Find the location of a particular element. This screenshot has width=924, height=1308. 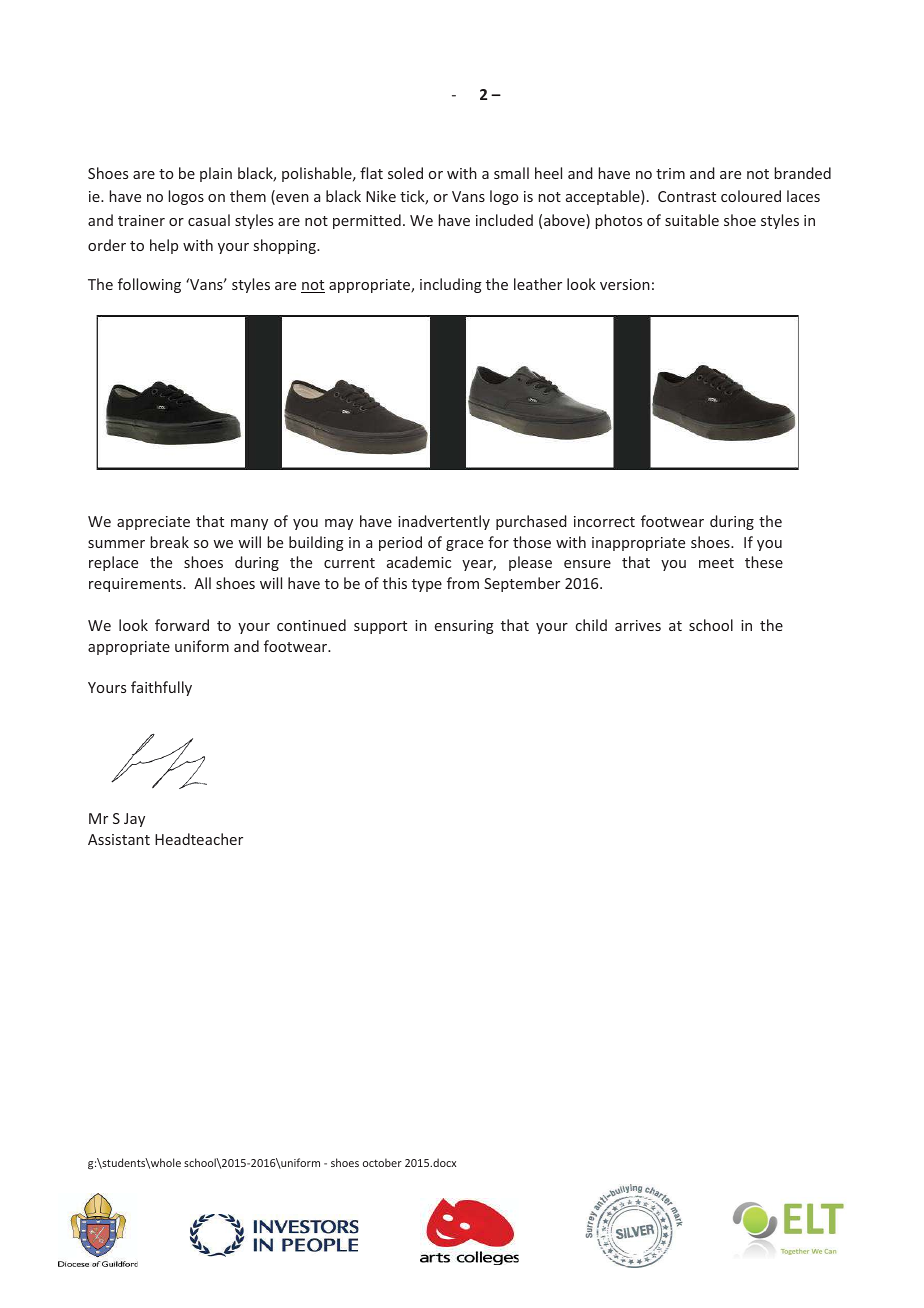

September is located at coordinates (522, 584).
